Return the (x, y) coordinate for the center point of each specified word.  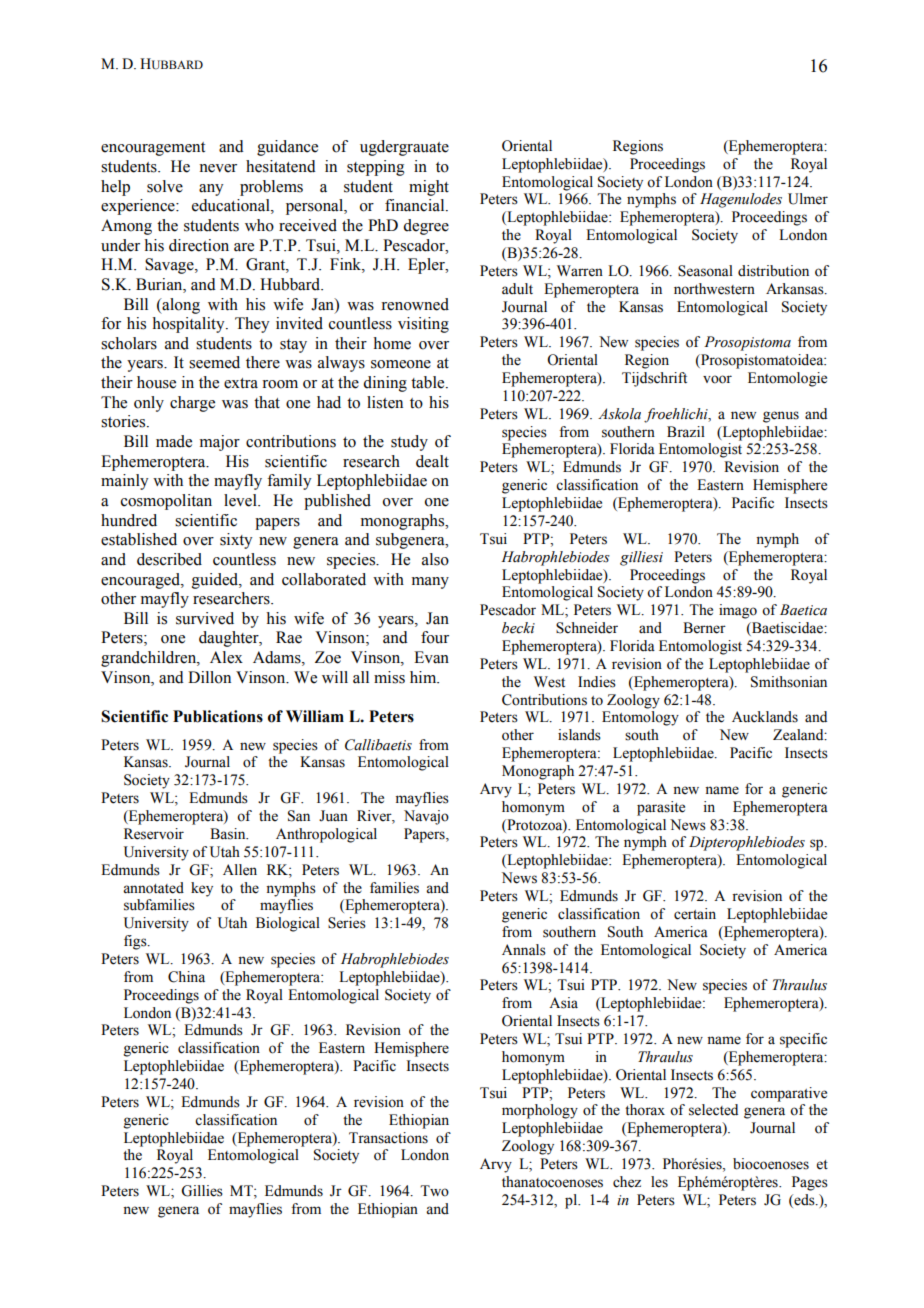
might (429, 188)
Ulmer (808, 199)
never (218, 168)
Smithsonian (789, 682)
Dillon (209, 677)
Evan (431, 657)
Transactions (388, 1138)
